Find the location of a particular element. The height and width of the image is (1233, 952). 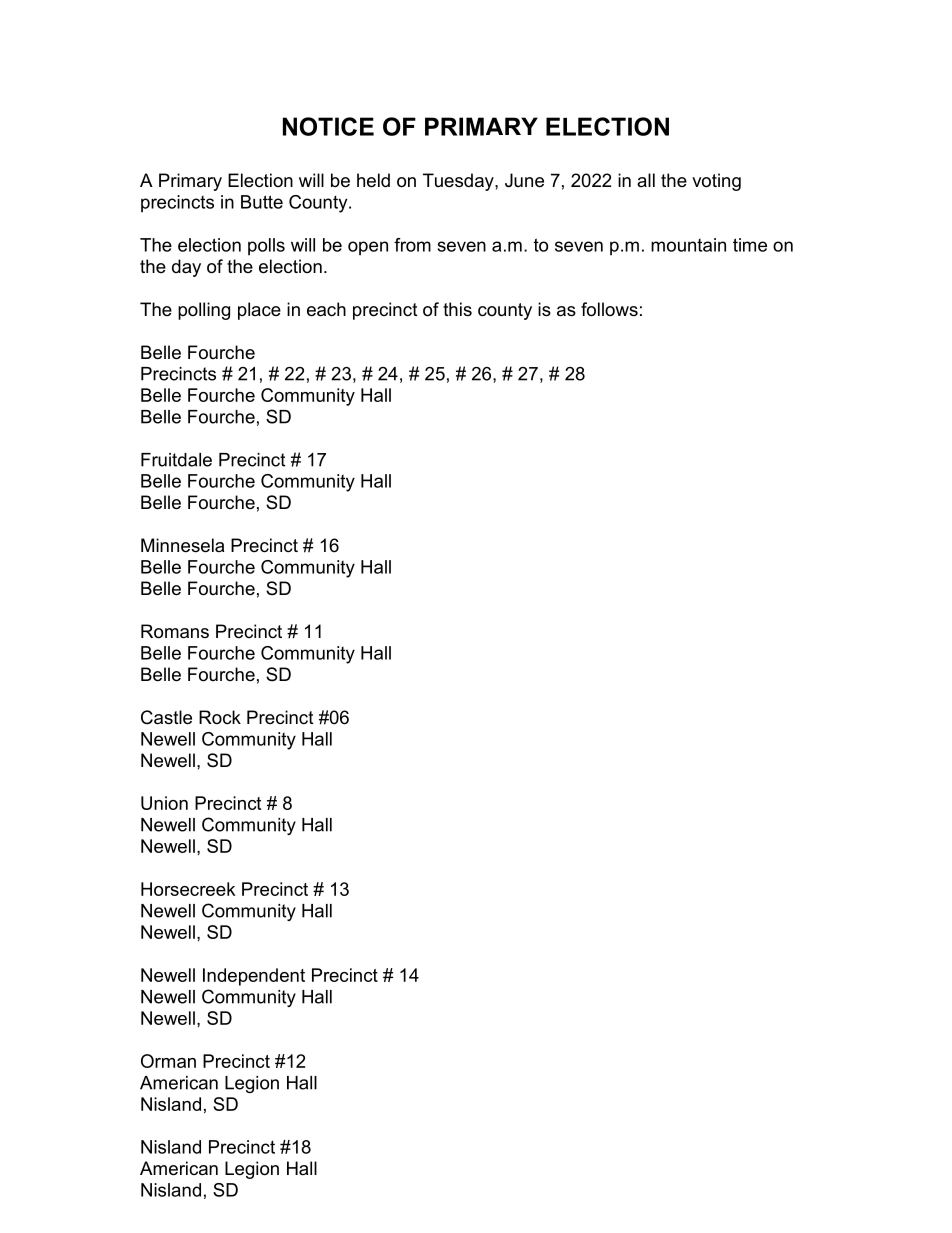

each is located at coordinates (326, 309).
